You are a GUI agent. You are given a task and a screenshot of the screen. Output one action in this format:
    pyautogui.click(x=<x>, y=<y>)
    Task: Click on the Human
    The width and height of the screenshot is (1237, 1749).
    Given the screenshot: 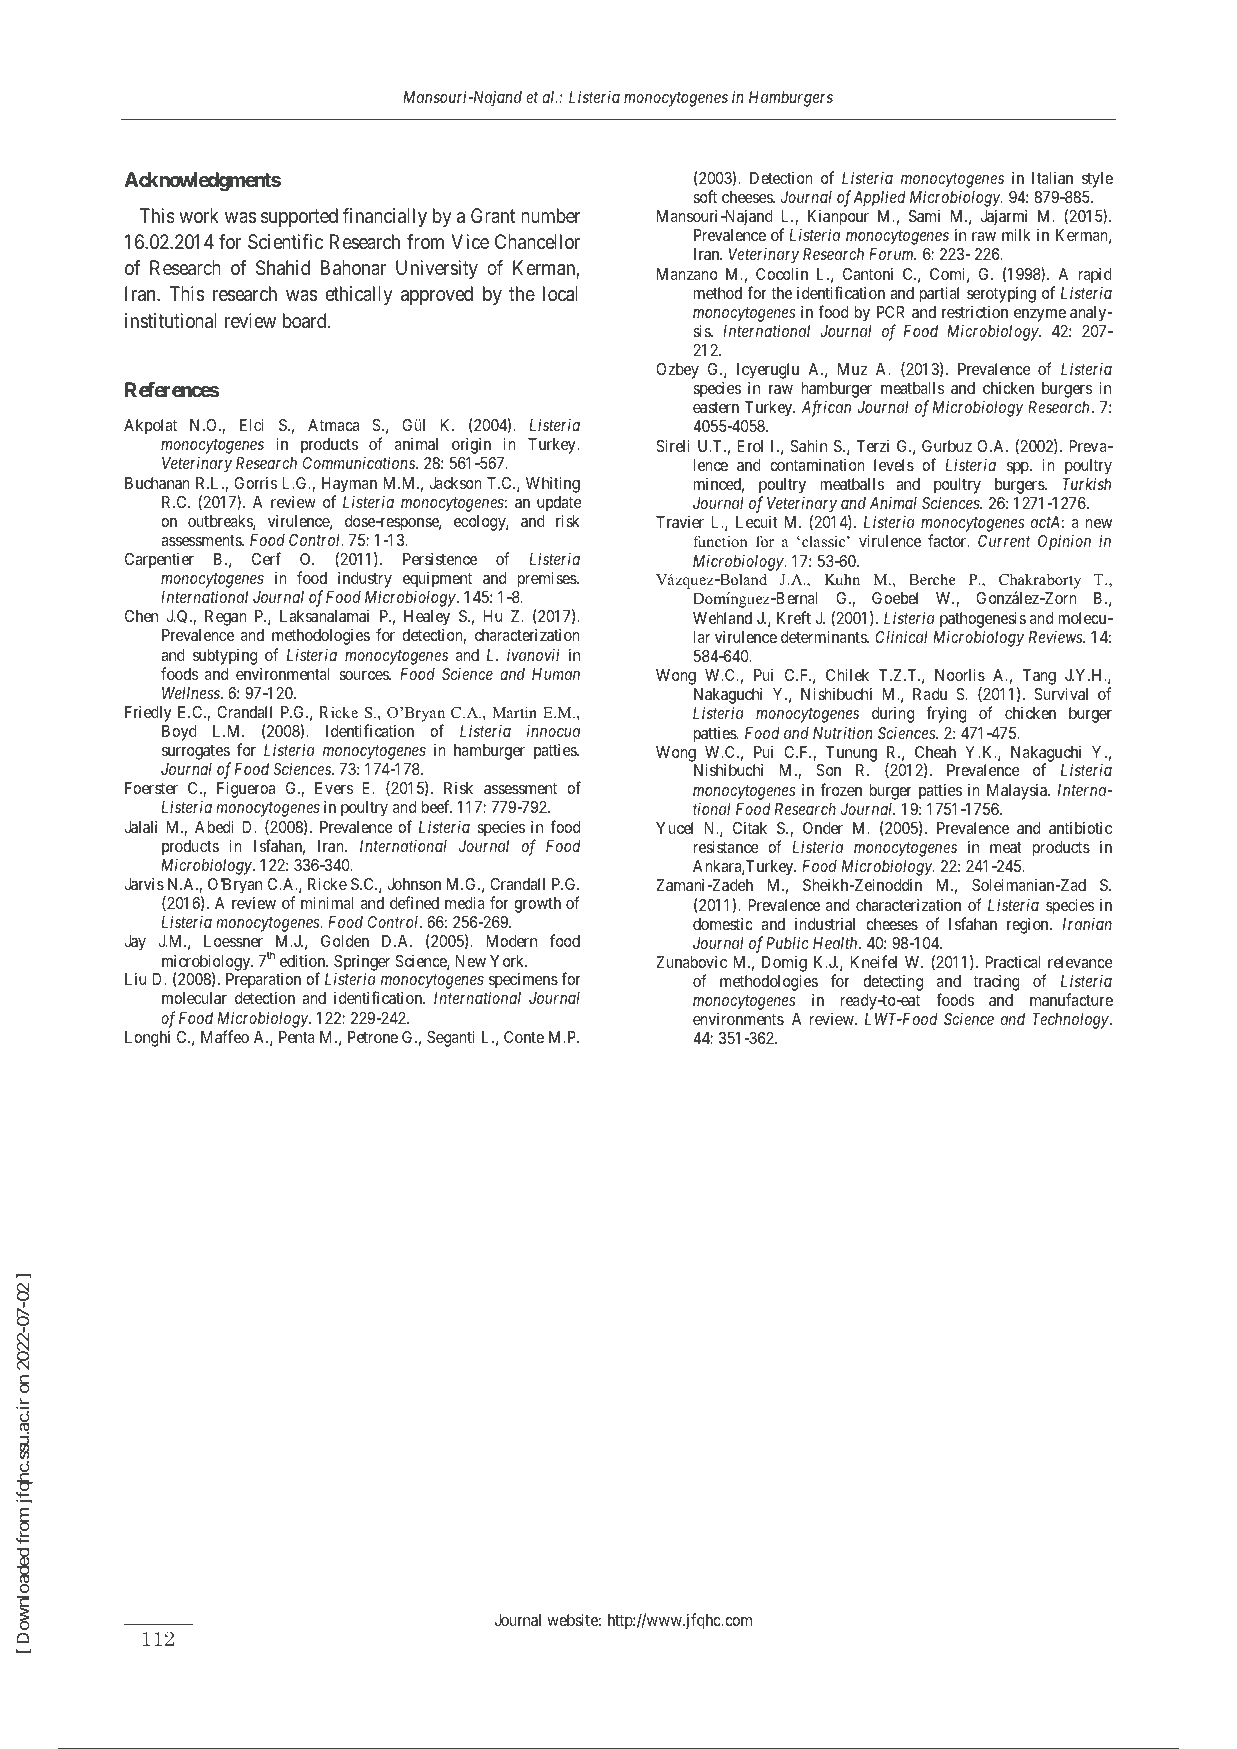 What is the action you would take?
    pyautogui.click(x=556, y=674)
